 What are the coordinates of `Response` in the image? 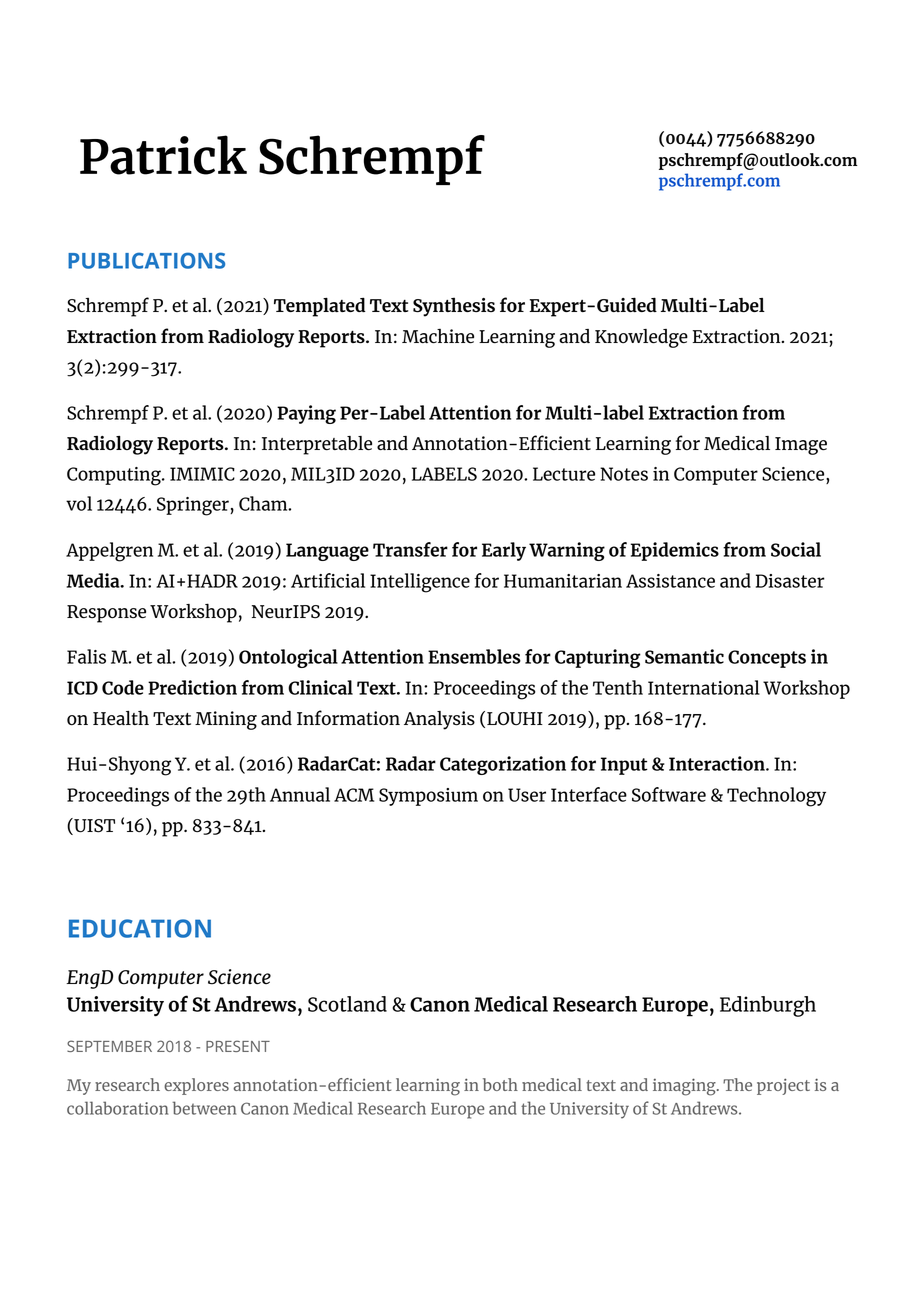 It's located at (106, 614).
